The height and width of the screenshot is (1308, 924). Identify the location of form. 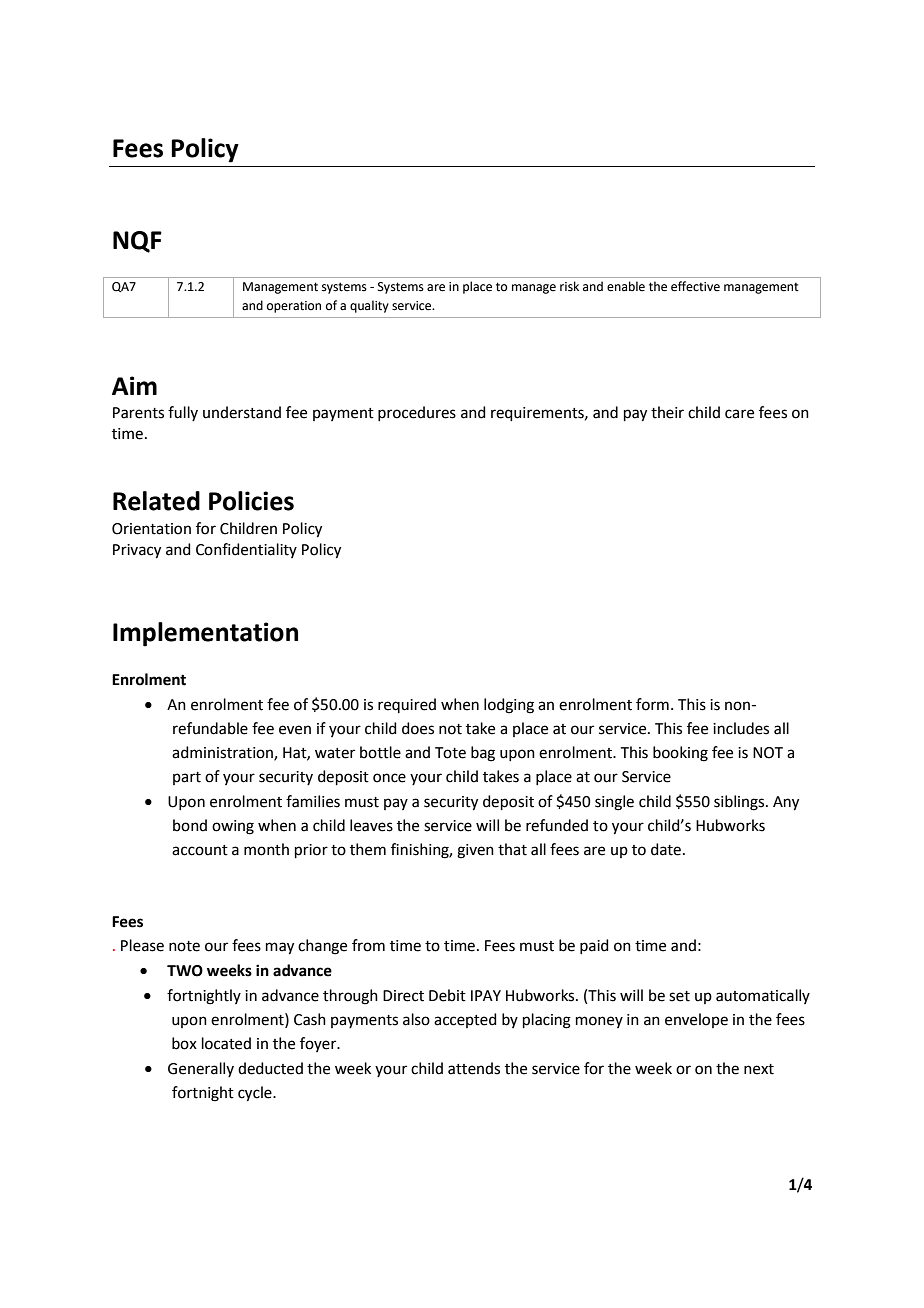
(652, 704).
